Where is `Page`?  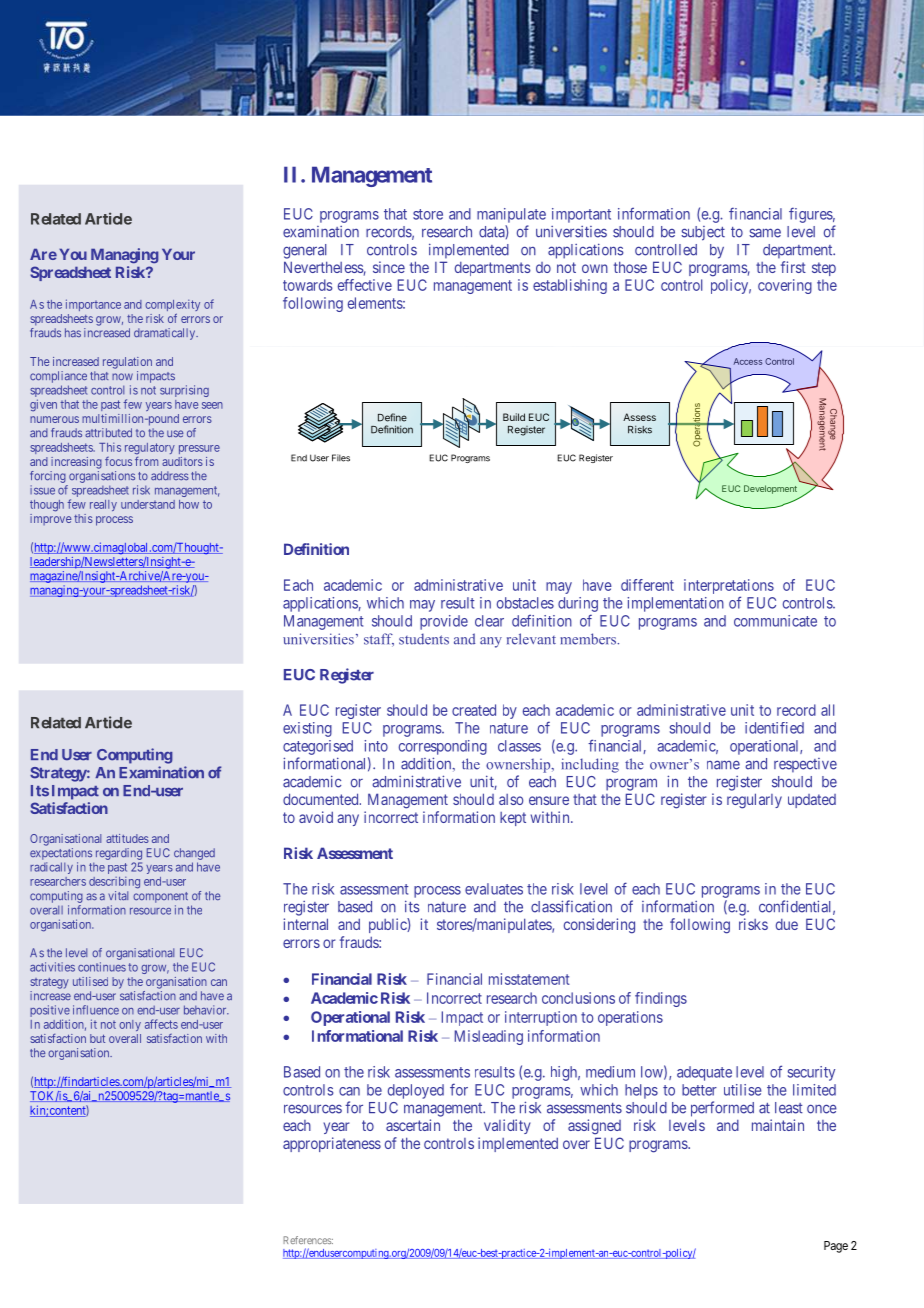 Page is located at coordinates (836, 1247).
